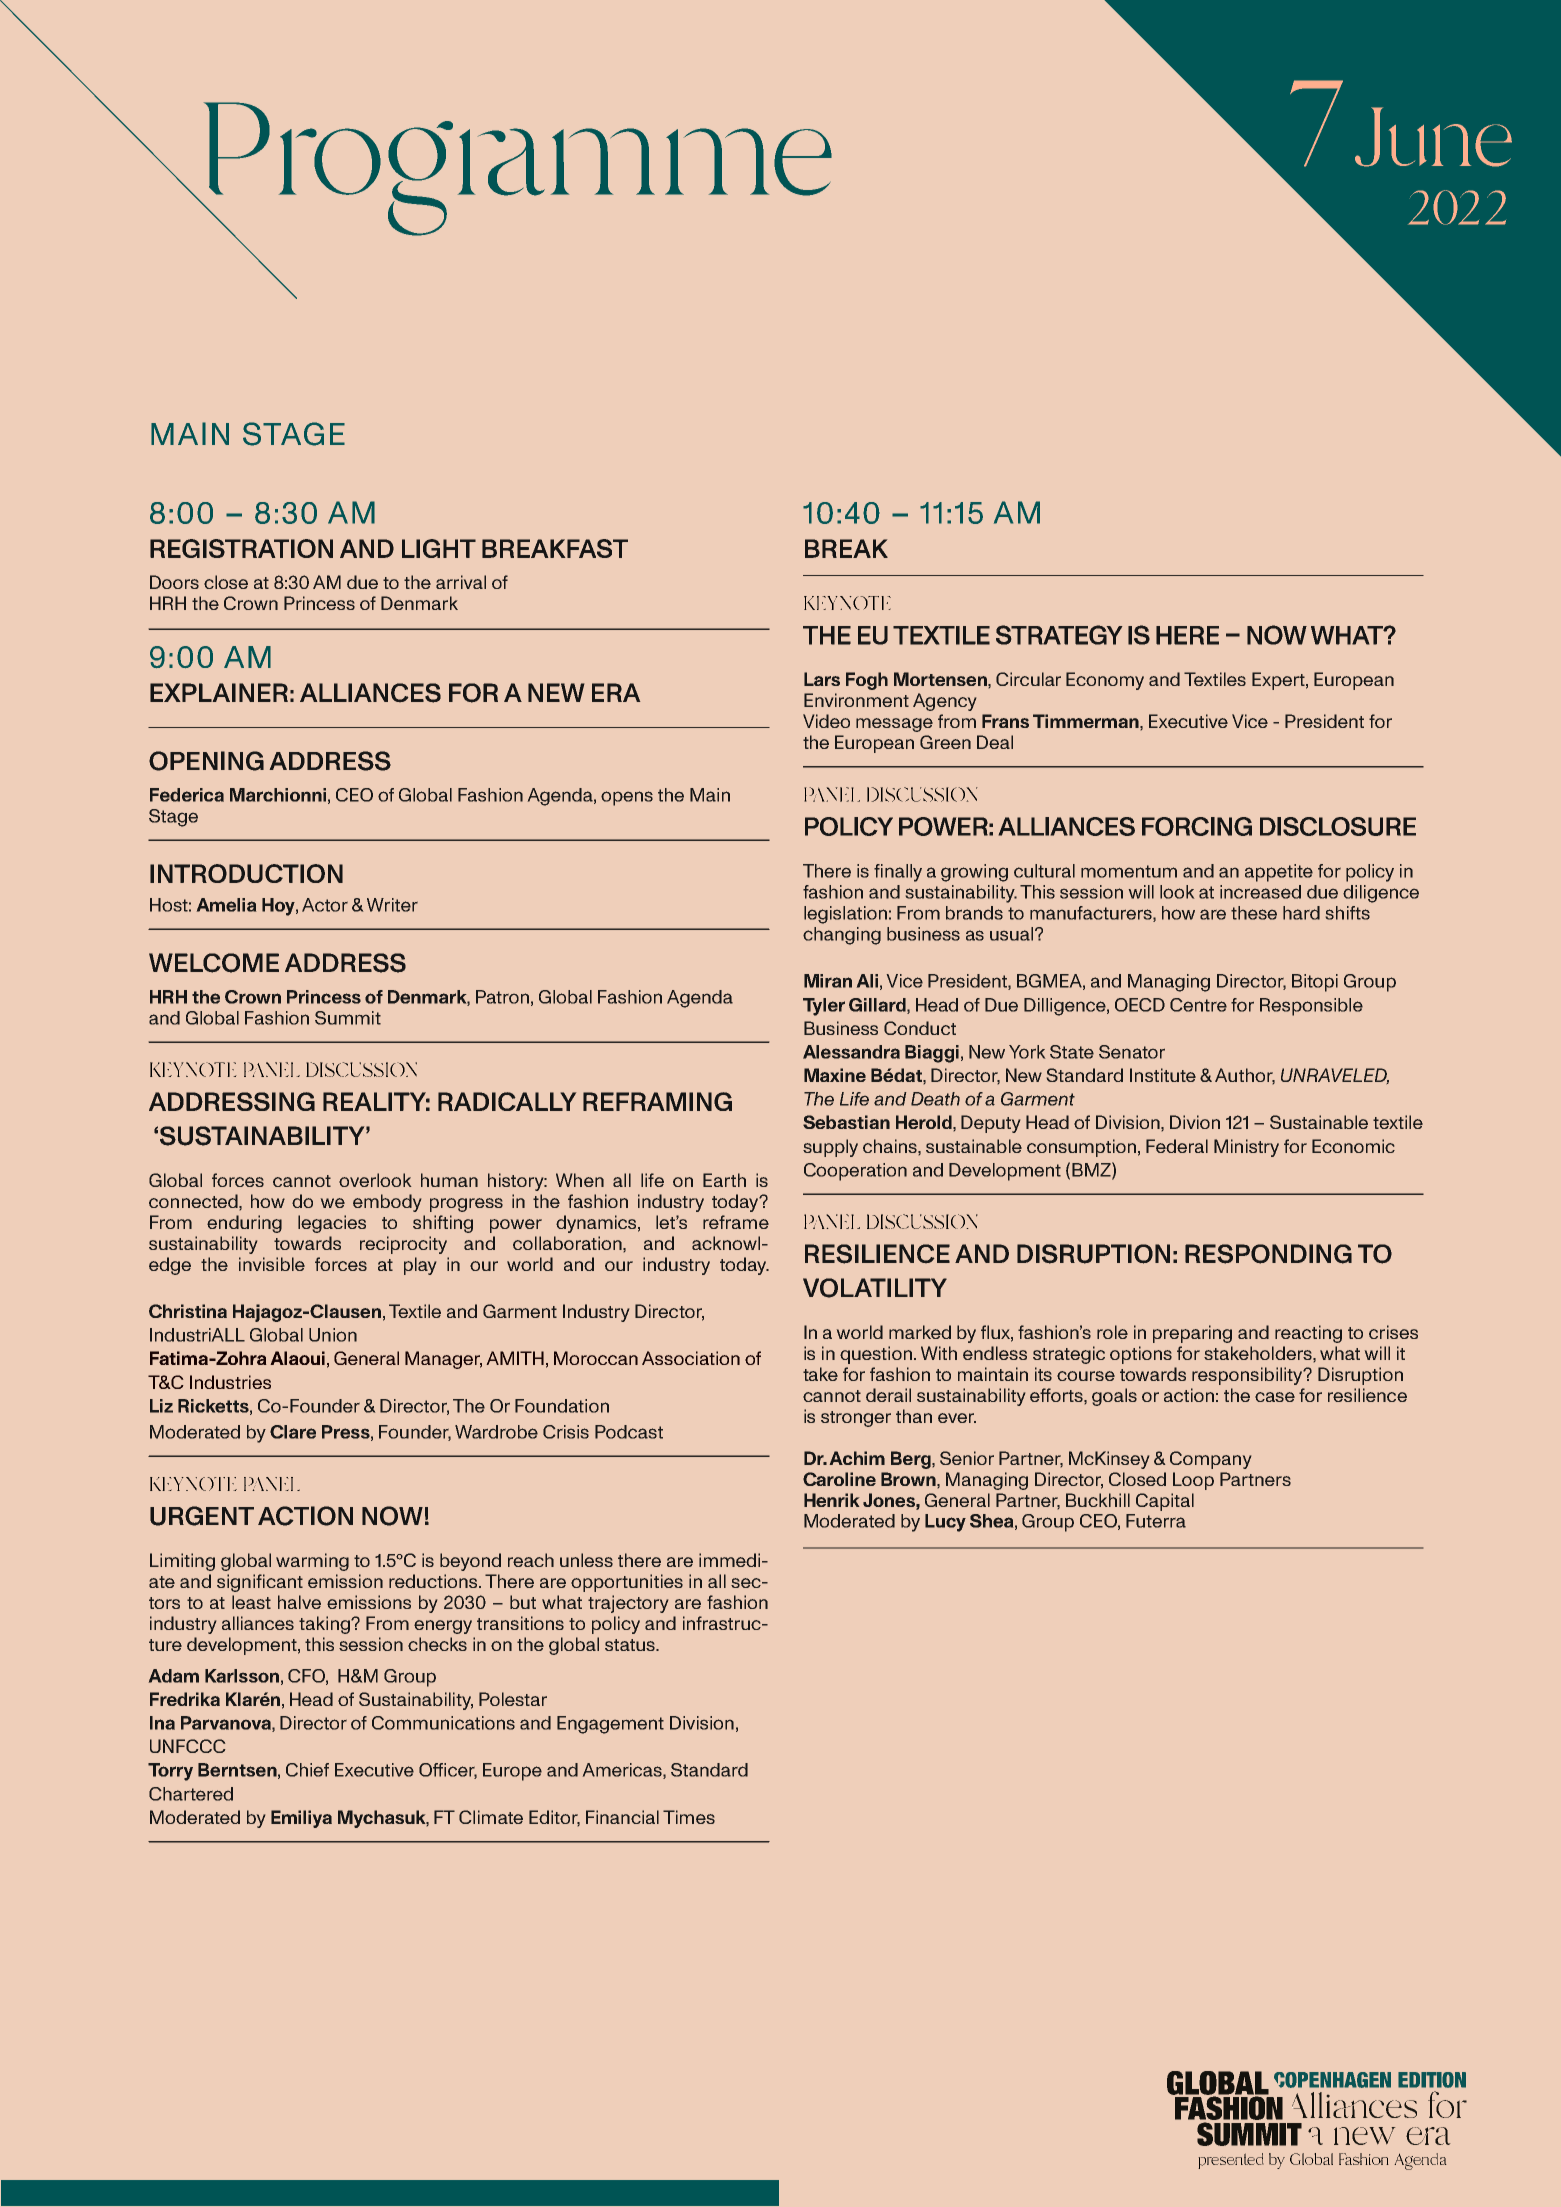 The width and height of the page is (1561, 2207). I want to click on Programme, so click(516, 170).
